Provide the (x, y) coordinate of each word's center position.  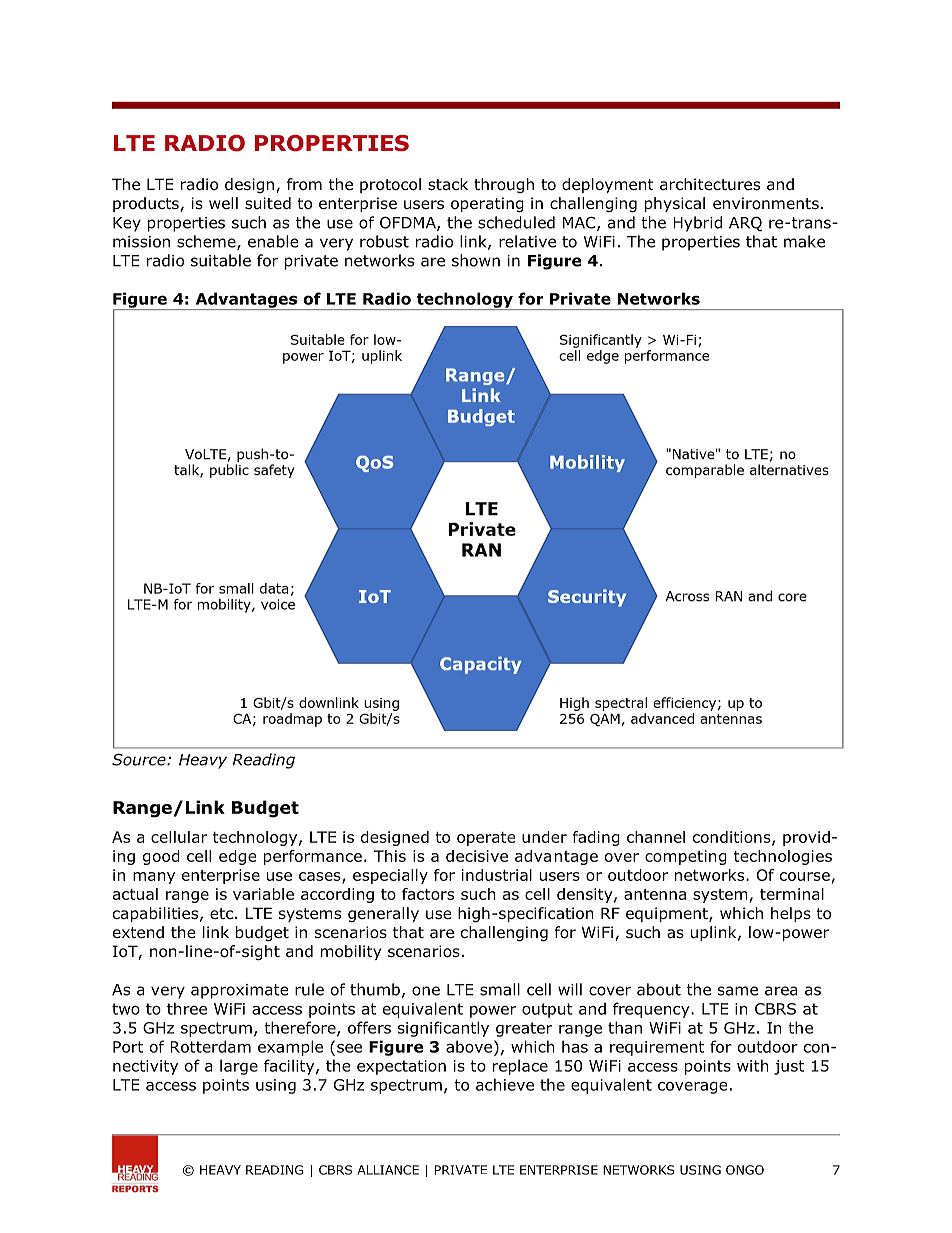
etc (221, 913)
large (239, 1067)
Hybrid (697, 224)
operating (487, 204)
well (223, 203)
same (738, 991)
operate (486, 839)
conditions (733, 838)
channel (656, 837)
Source (140, 759)
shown (476, 260)
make (804, 241)
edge (237, 857)
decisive (477, 856)
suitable (221, 260)
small (500, 989)
